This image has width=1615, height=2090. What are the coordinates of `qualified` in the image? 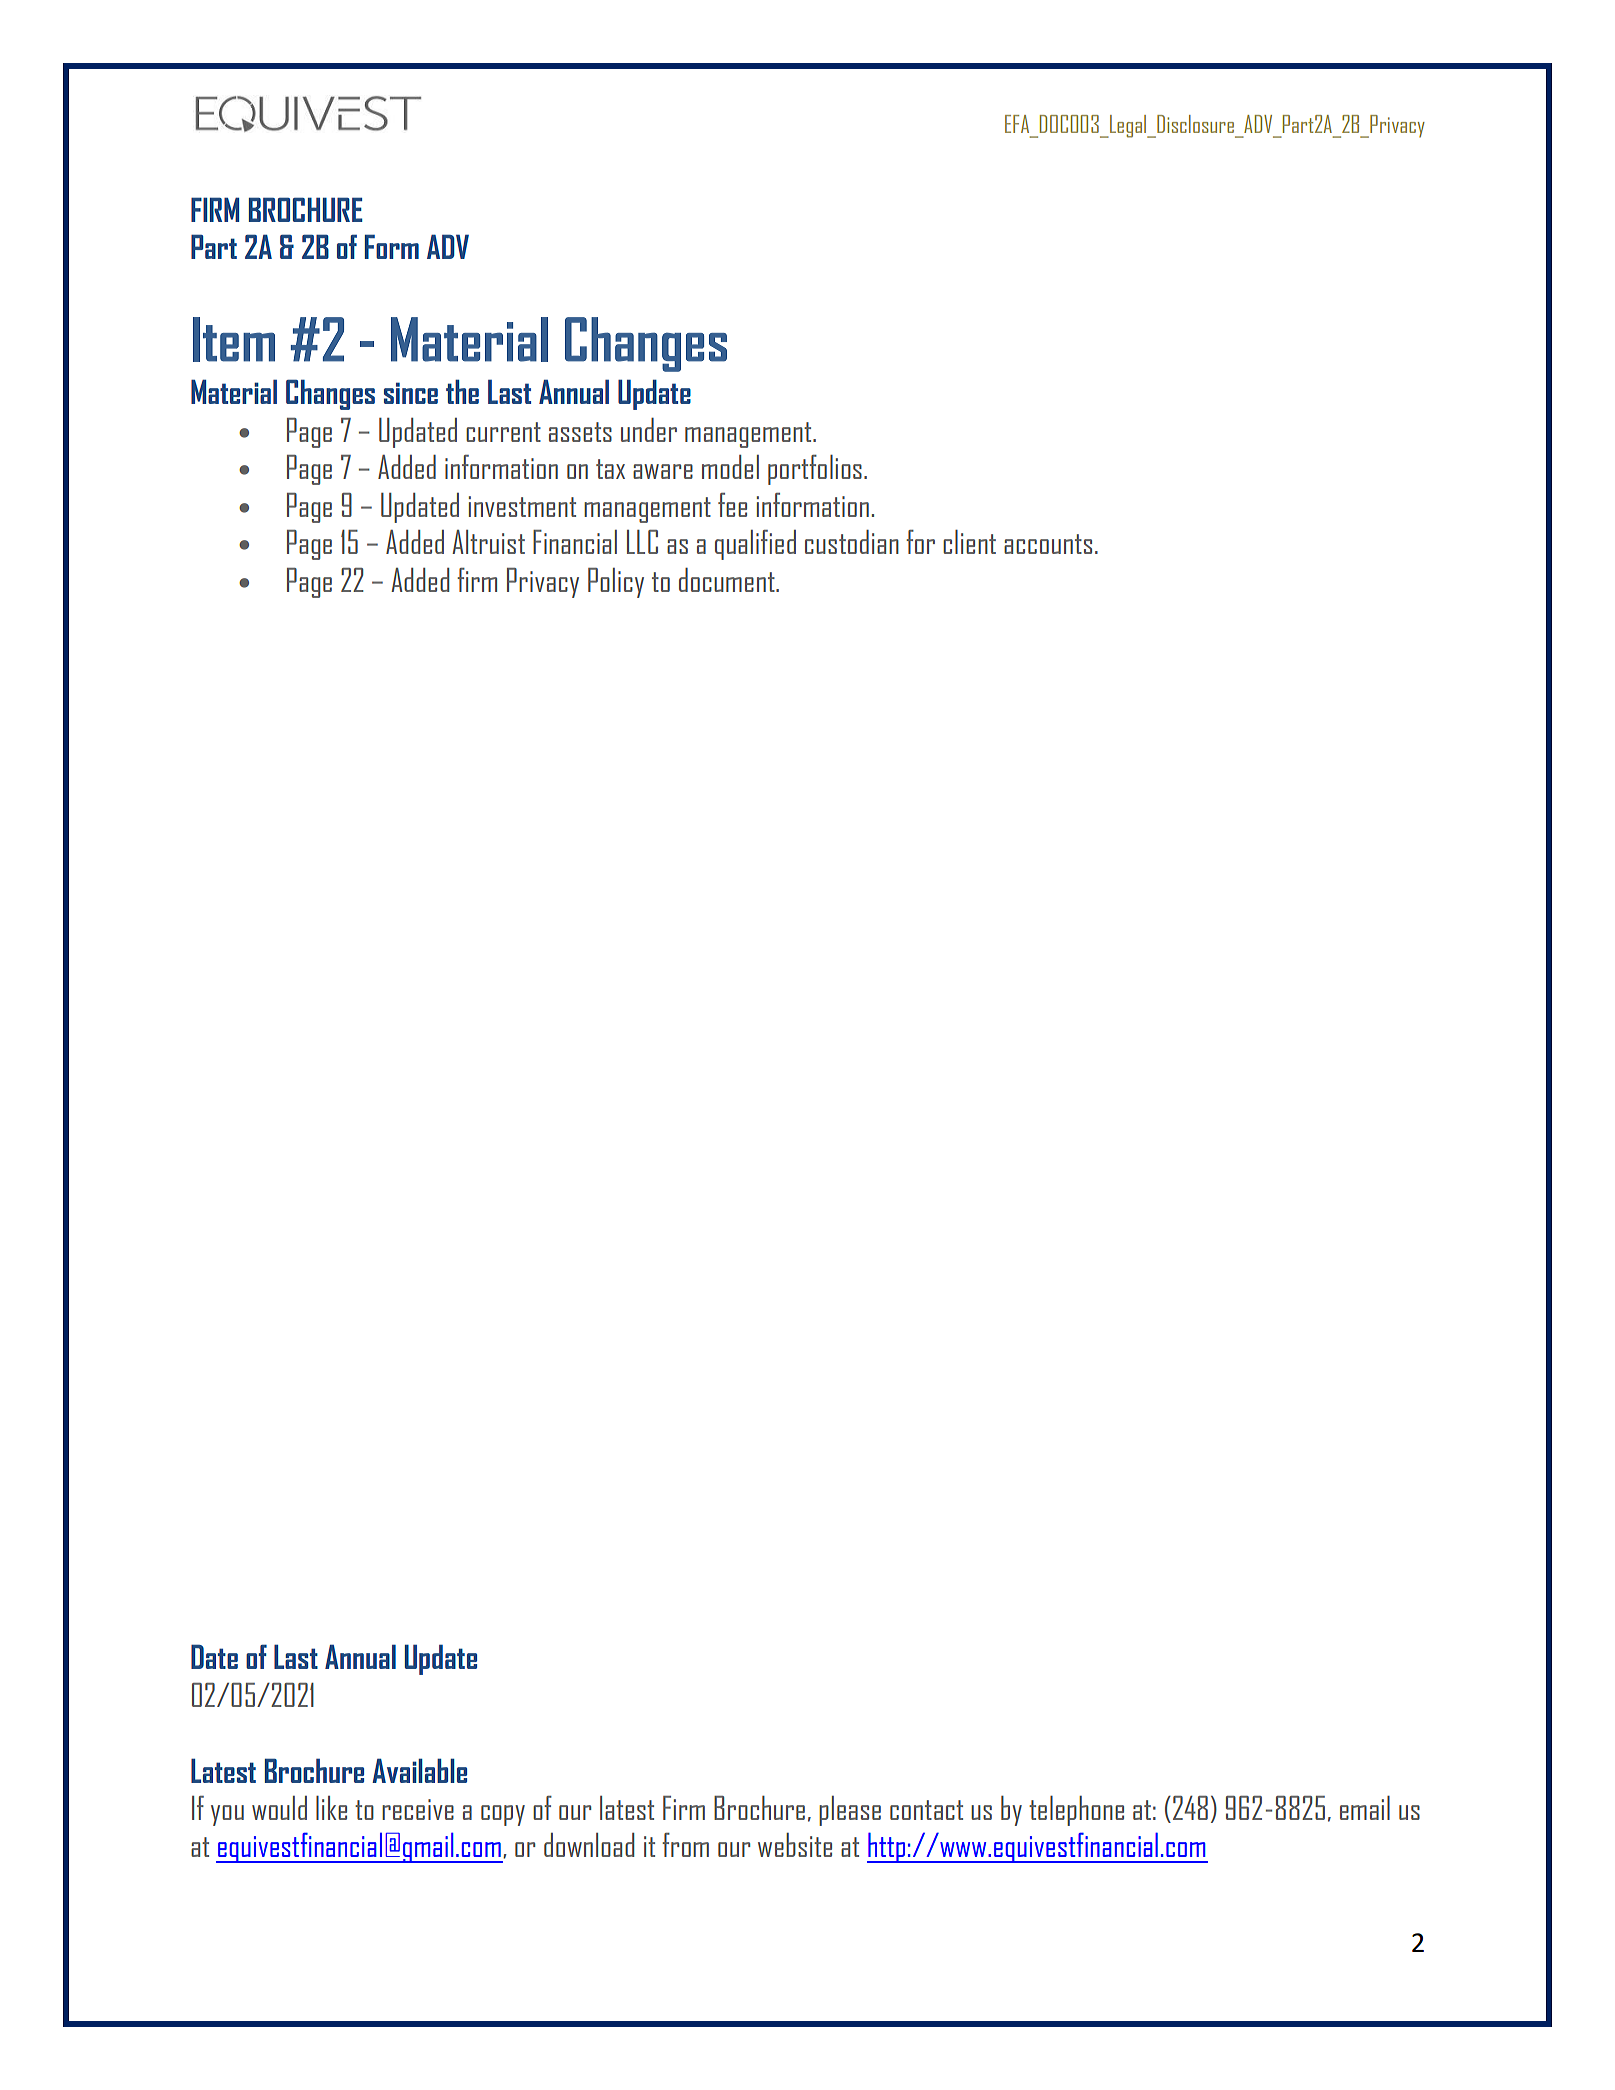 It's located at (755, 545).
